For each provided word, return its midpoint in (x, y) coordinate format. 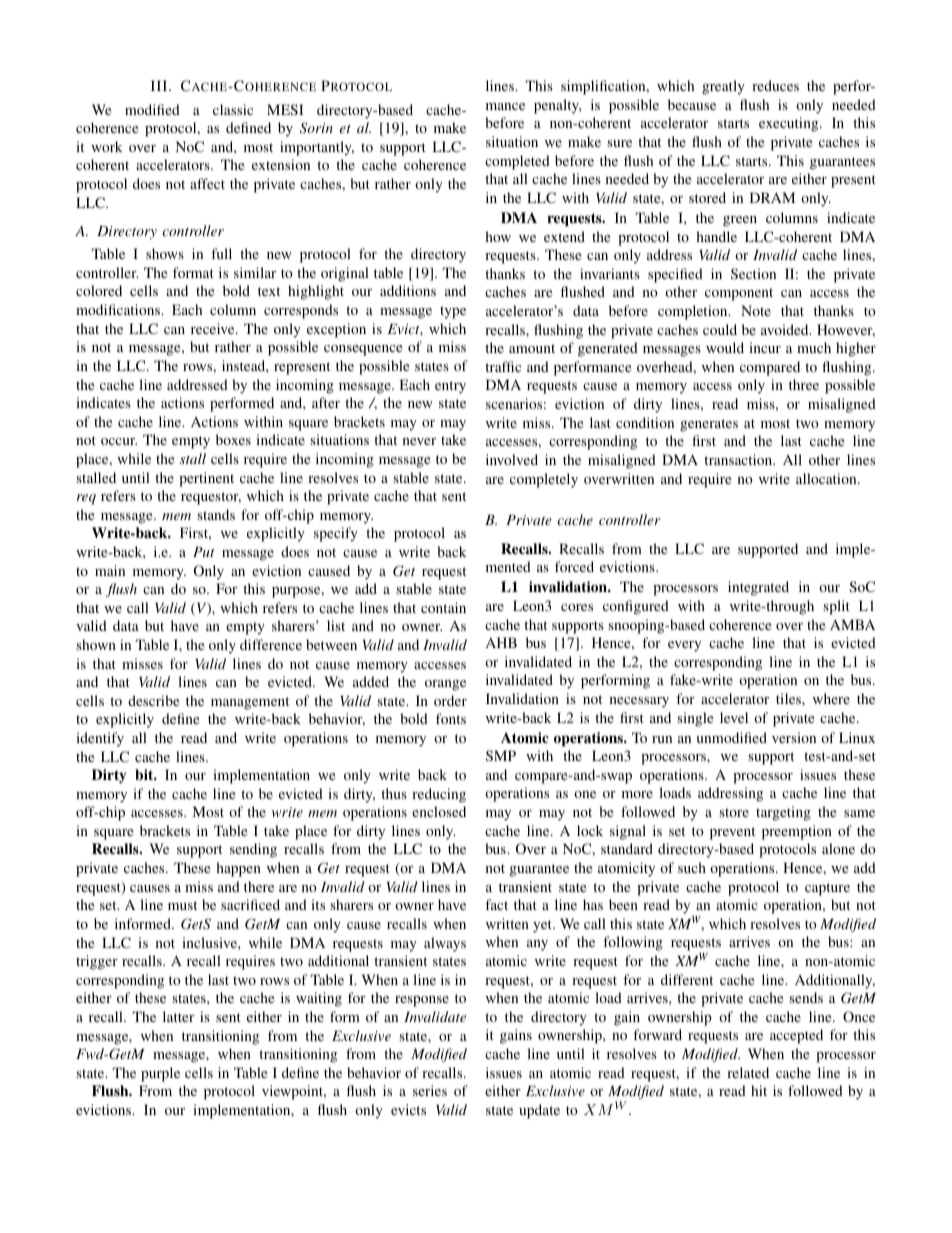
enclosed (439, 811)
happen (238, 869)
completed (517, 162)
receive (214, 328)
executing (790, 124)
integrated (758, 588)
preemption (797, 832)
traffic (503, 366)
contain (443, 607)
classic (233, 109)
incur (765, 347)
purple (160, 1074)
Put (204, 552)
